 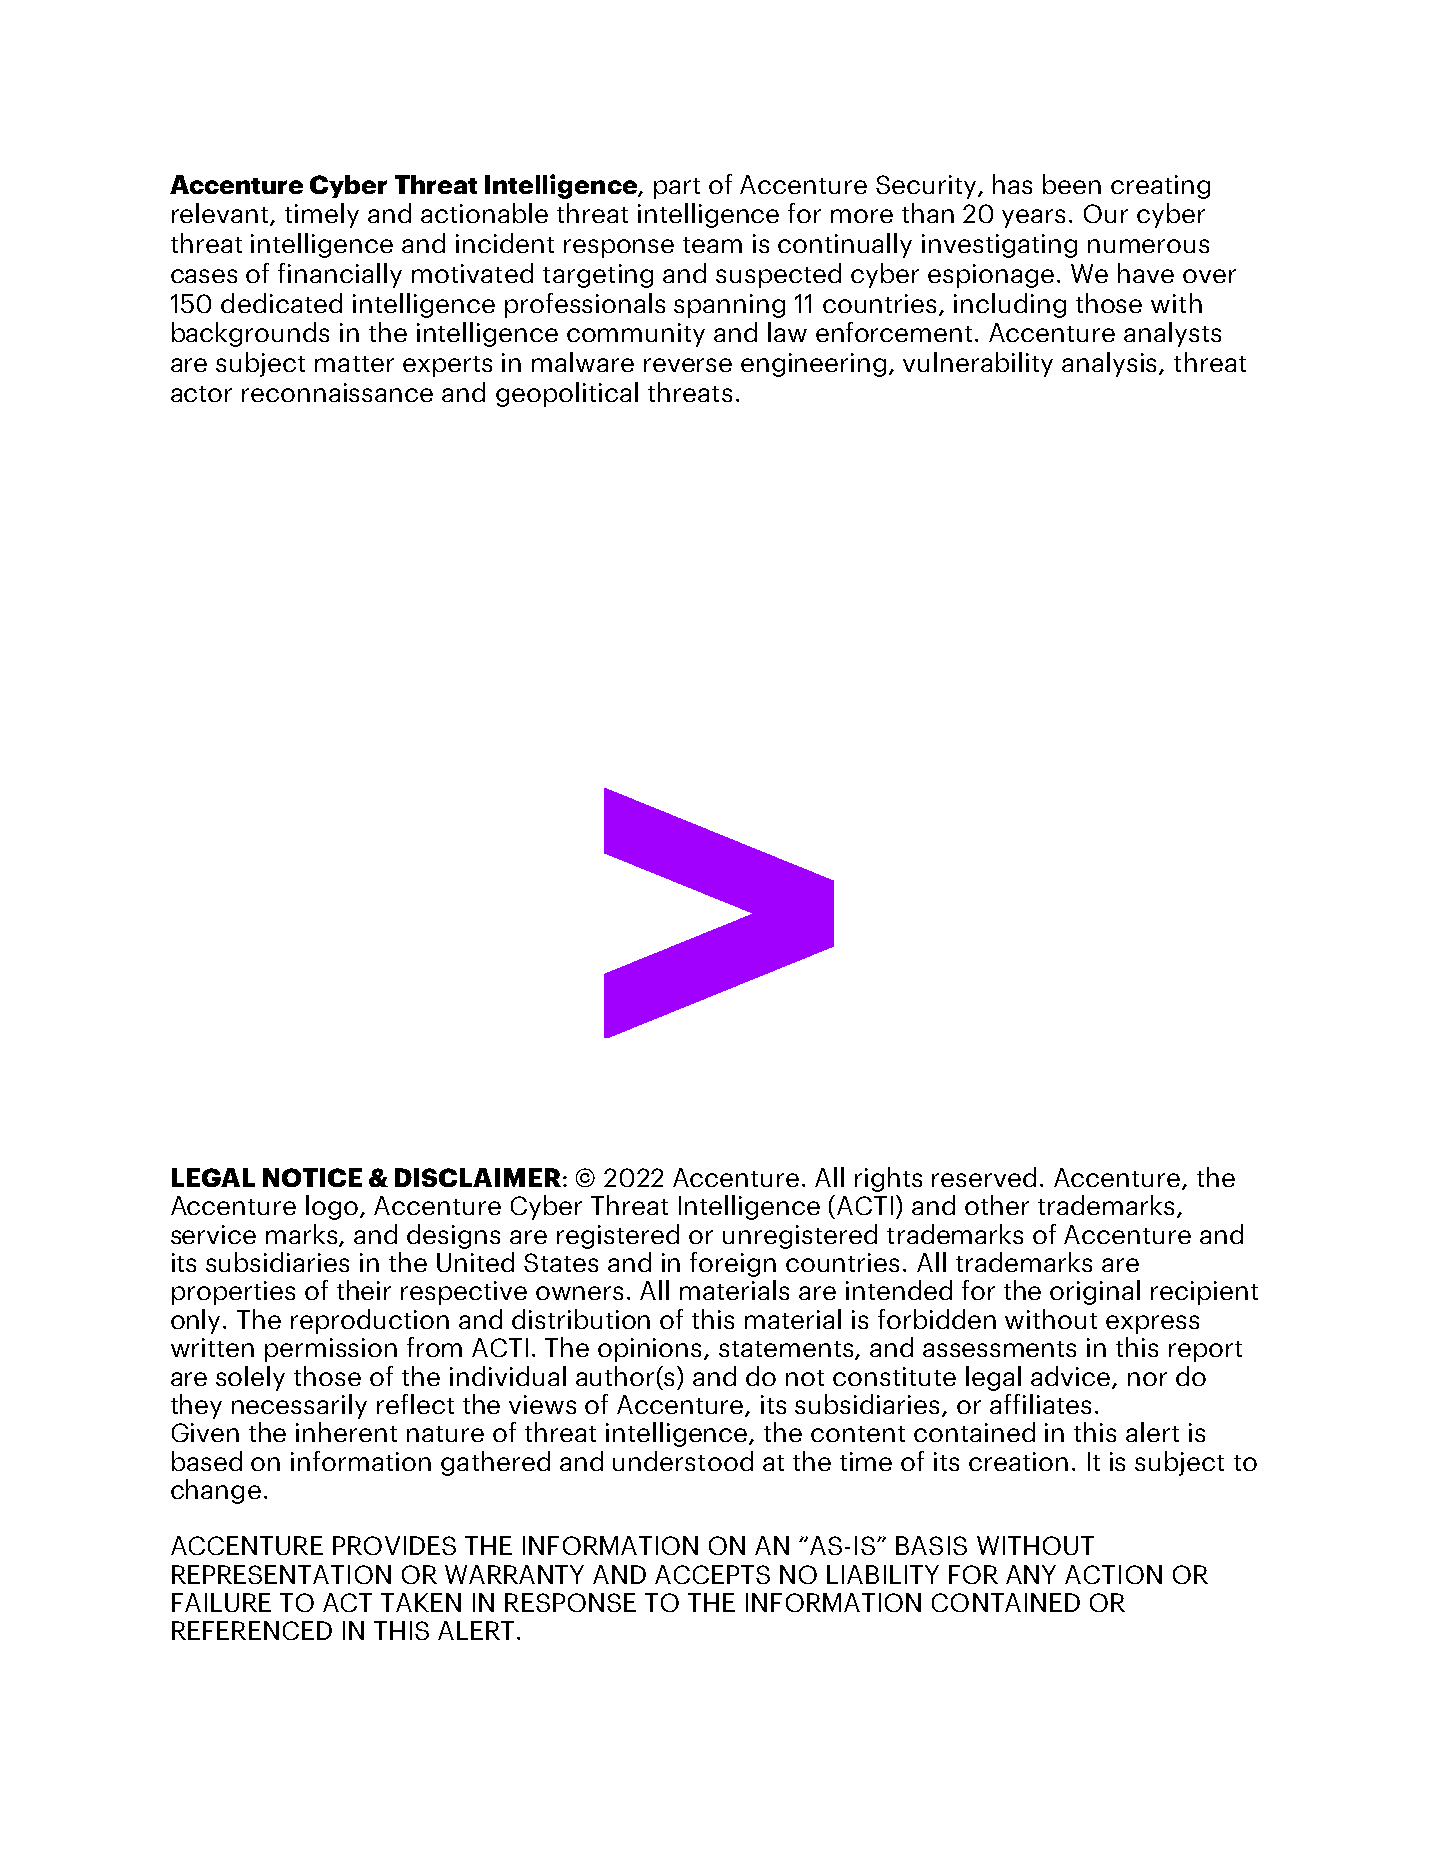 What do you see at coordinates (281, 1574) in the screenshot?
I see `REPRESENTATION` at bounding box center [281, 1574].
